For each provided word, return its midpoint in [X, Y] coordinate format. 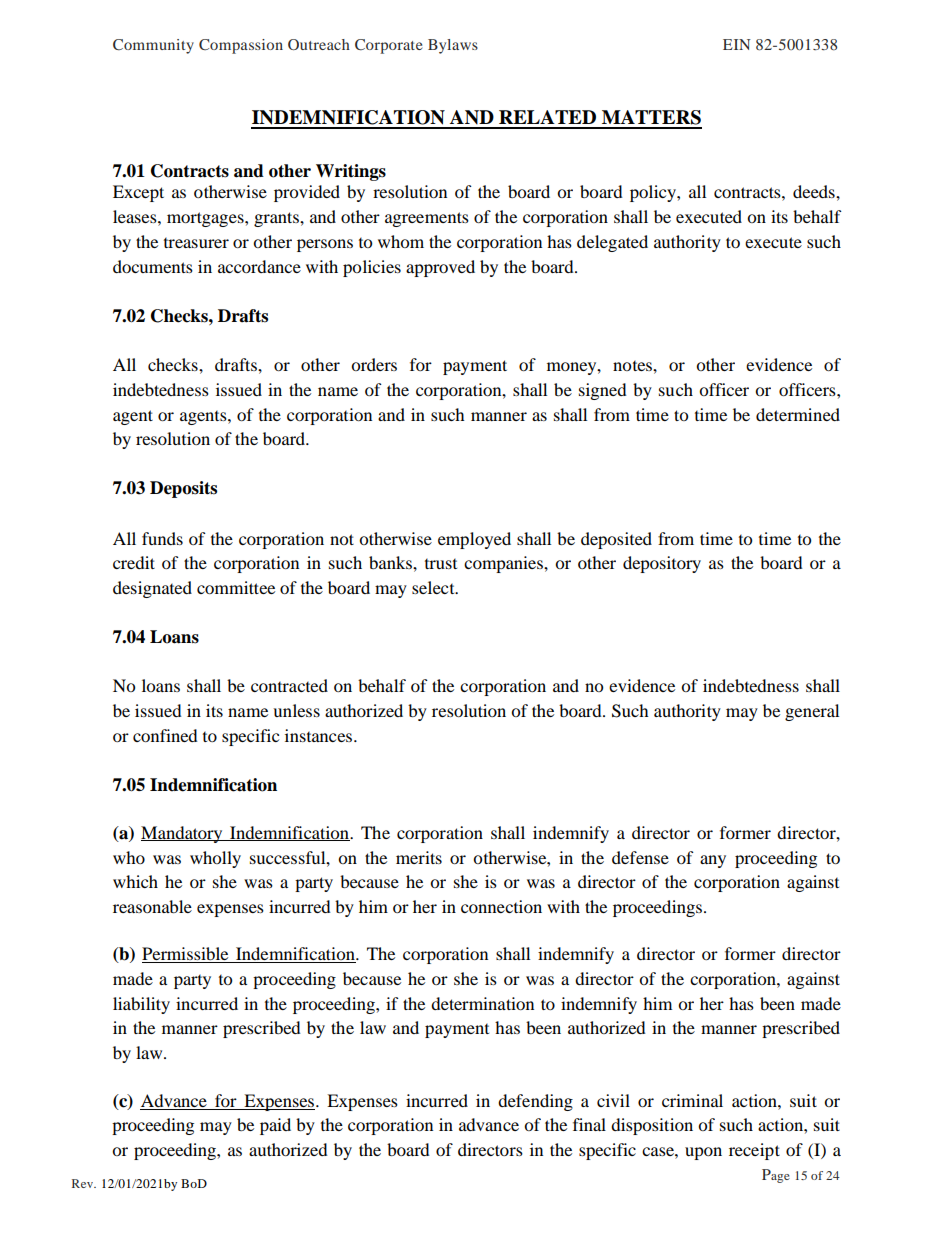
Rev [84, 1183]
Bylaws [453, 46]
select [434, 587]
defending [535, 1102]
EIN [737, 44]
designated [152, 589]
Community [153, 46]
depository [662, 564]
